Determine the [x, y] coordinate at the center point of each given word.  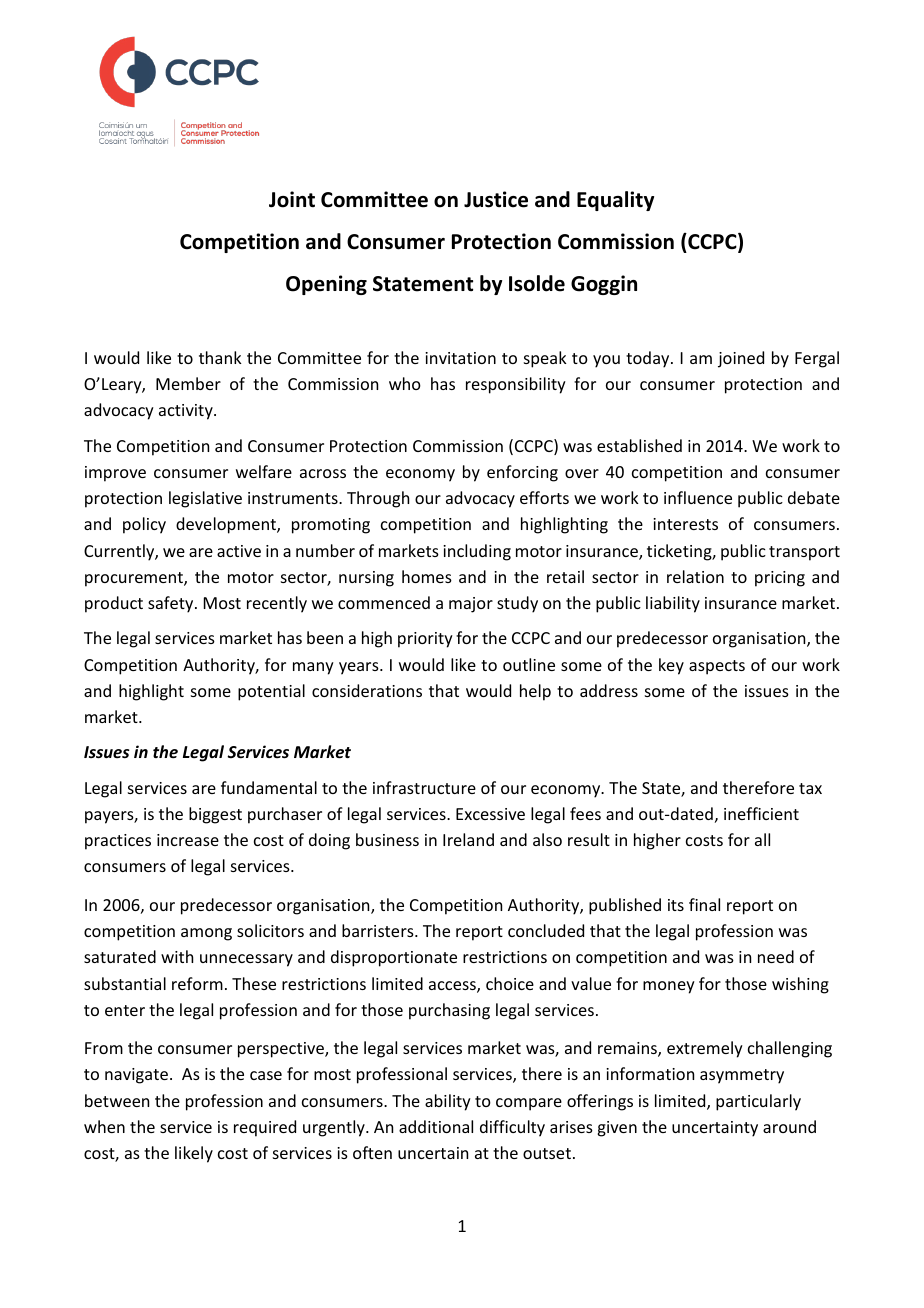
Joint [292, 199]
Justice [496, 199]
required [265, 1128]
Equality [615, 201]
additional [436, 1126]
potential [271, 692]
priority [425, 640]
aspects [717, 667]
